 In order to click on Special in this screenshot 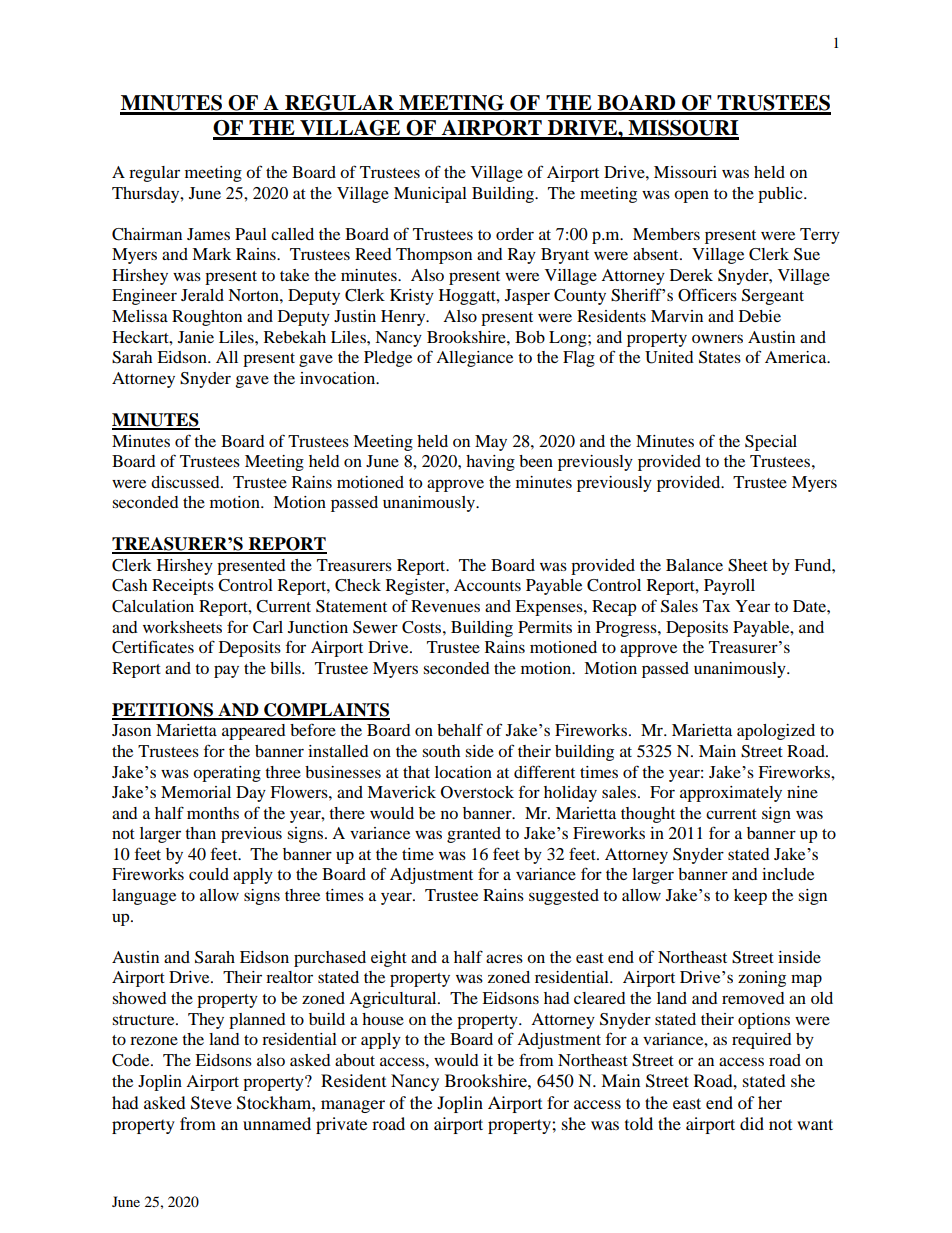, I will do `click(771, 443)`.
